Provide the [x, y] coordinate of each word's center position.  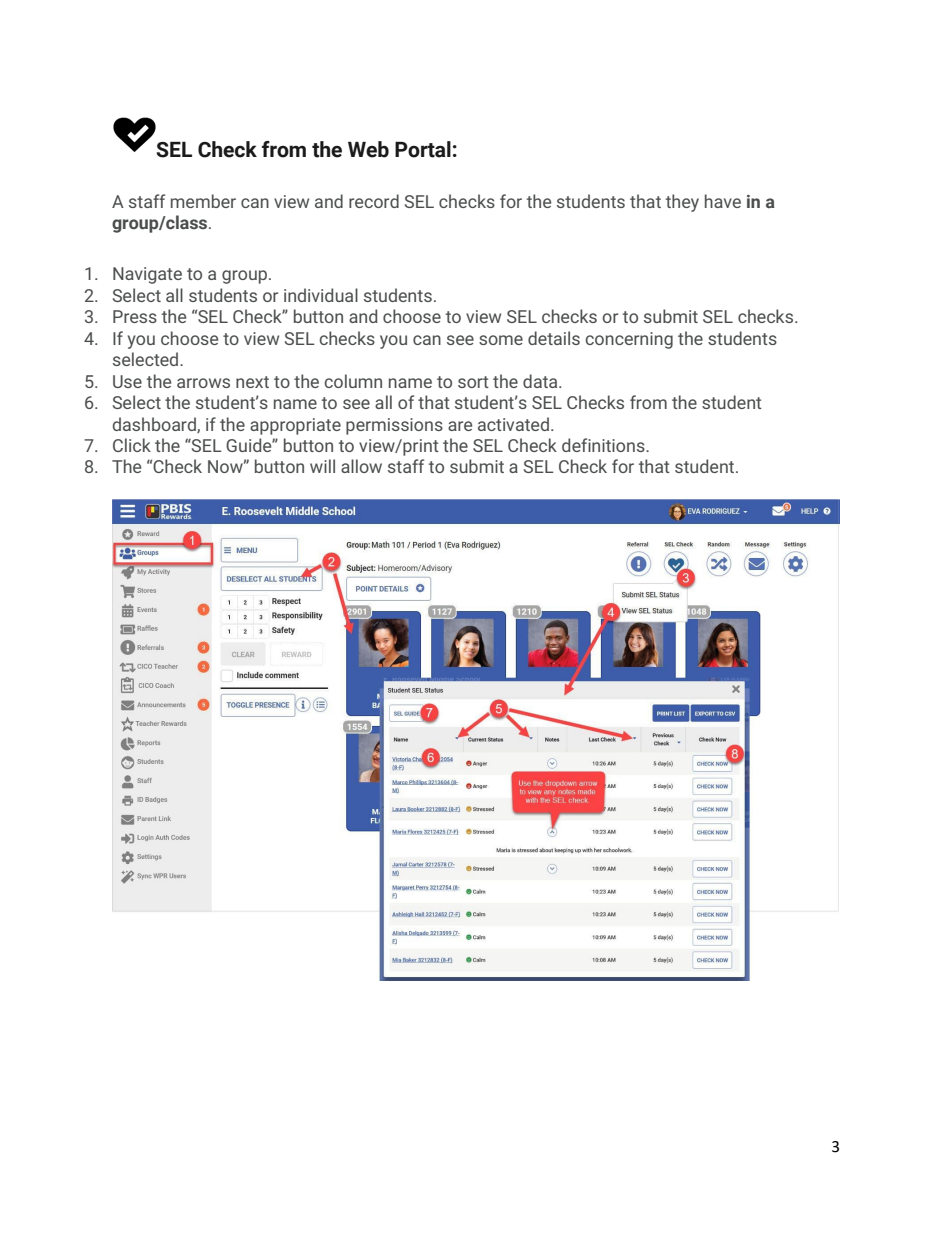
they [682, 203]
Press [135, 316]
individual [321, 295]
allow [361, 466]
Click [132, 445]
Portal [423, 149]
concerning [629, 340]
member [203, 201]
